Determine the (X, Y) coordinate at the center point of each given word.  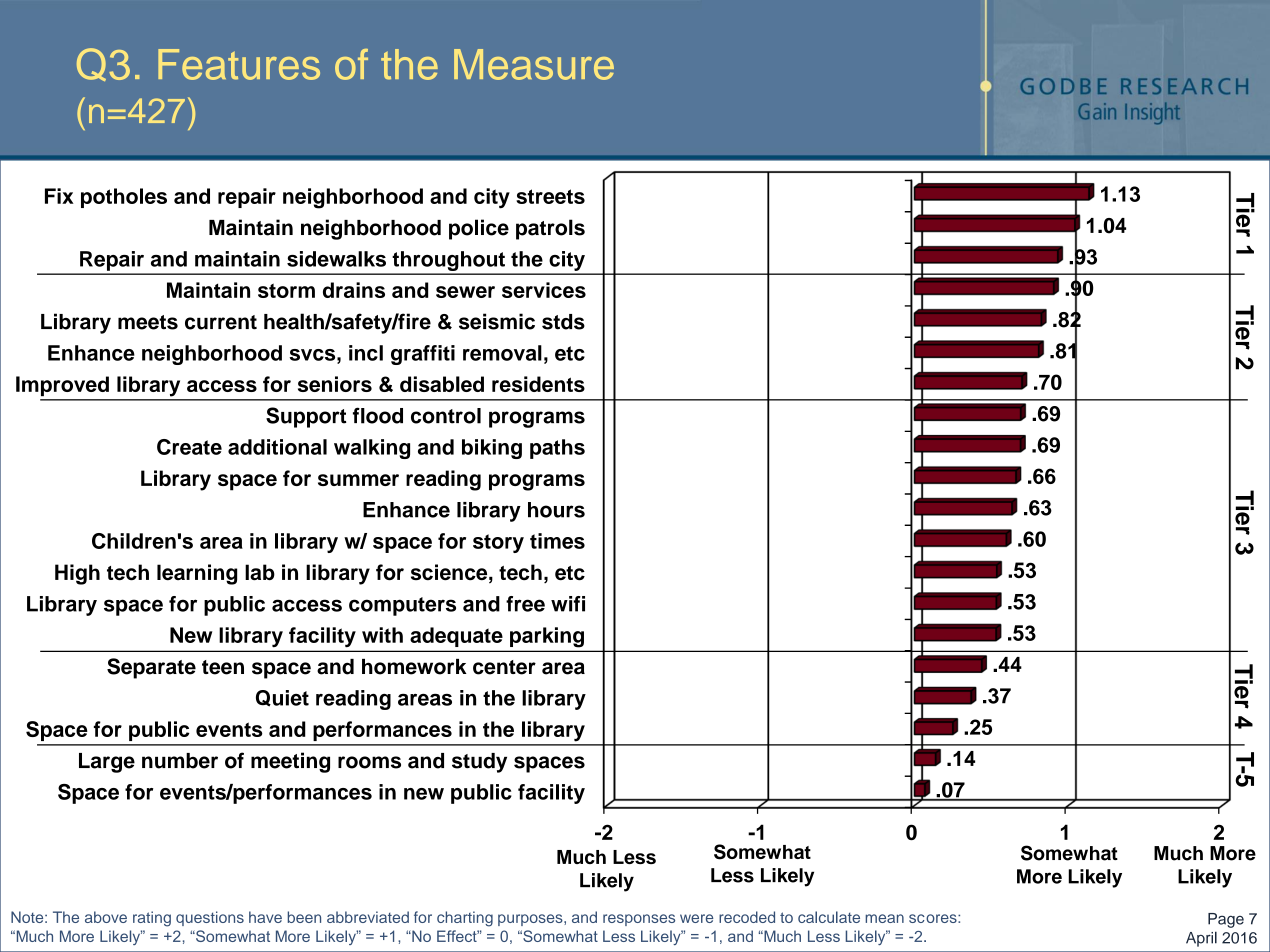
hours (556, 510)
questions (210, 918)
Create (189, 447)
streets (550, 196)
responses (639, 920)
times (557, 541)
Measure (534, 64)
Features (239, 64)
